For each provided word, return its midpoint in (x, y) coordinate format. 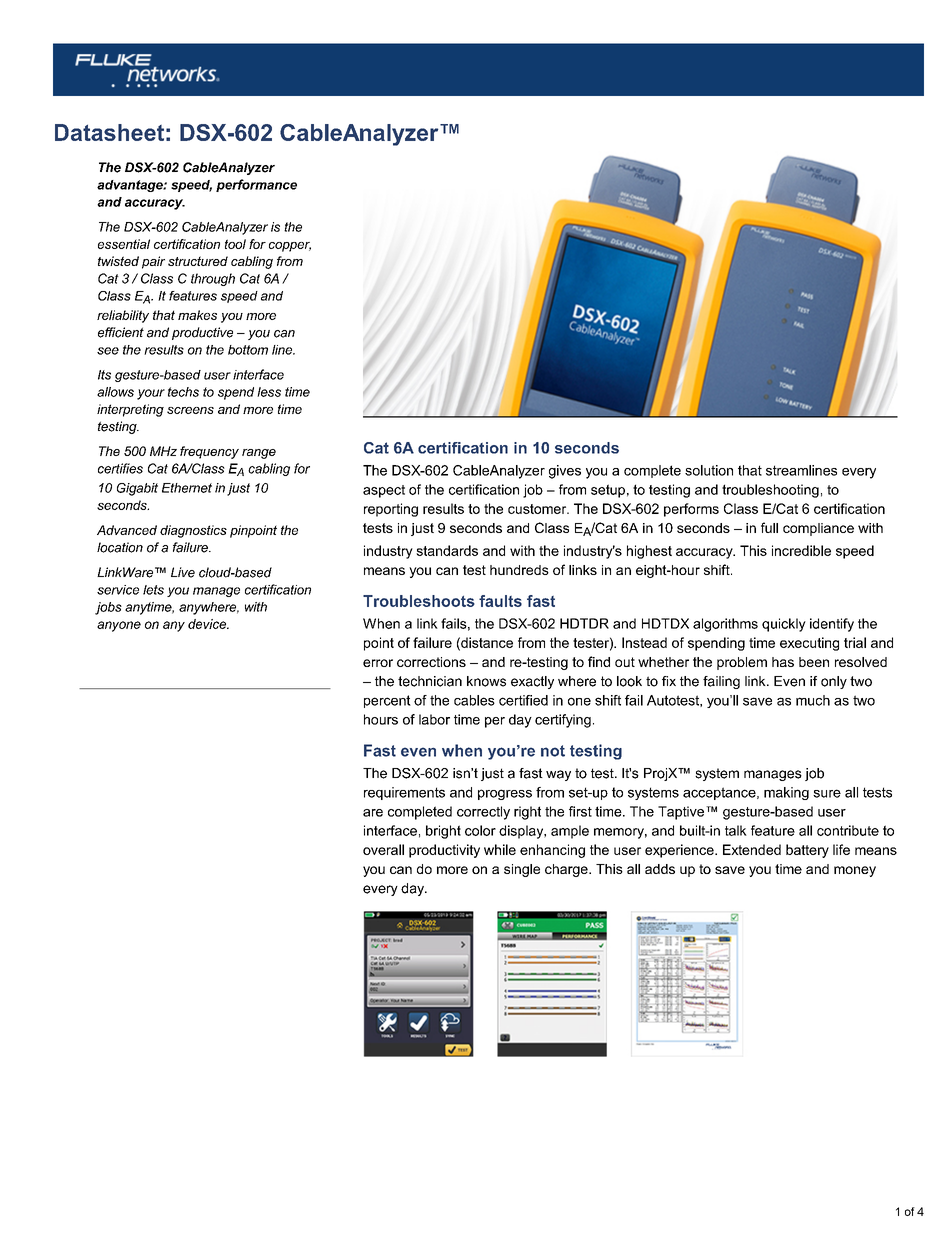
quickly (784, 625)
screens (190, 410)
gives (565, 472)
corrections (431, 662)
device (208, 624)
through (213, 279)
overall (383, 849)
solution (709, 470)
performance (256, 185)
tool (235, 244)
